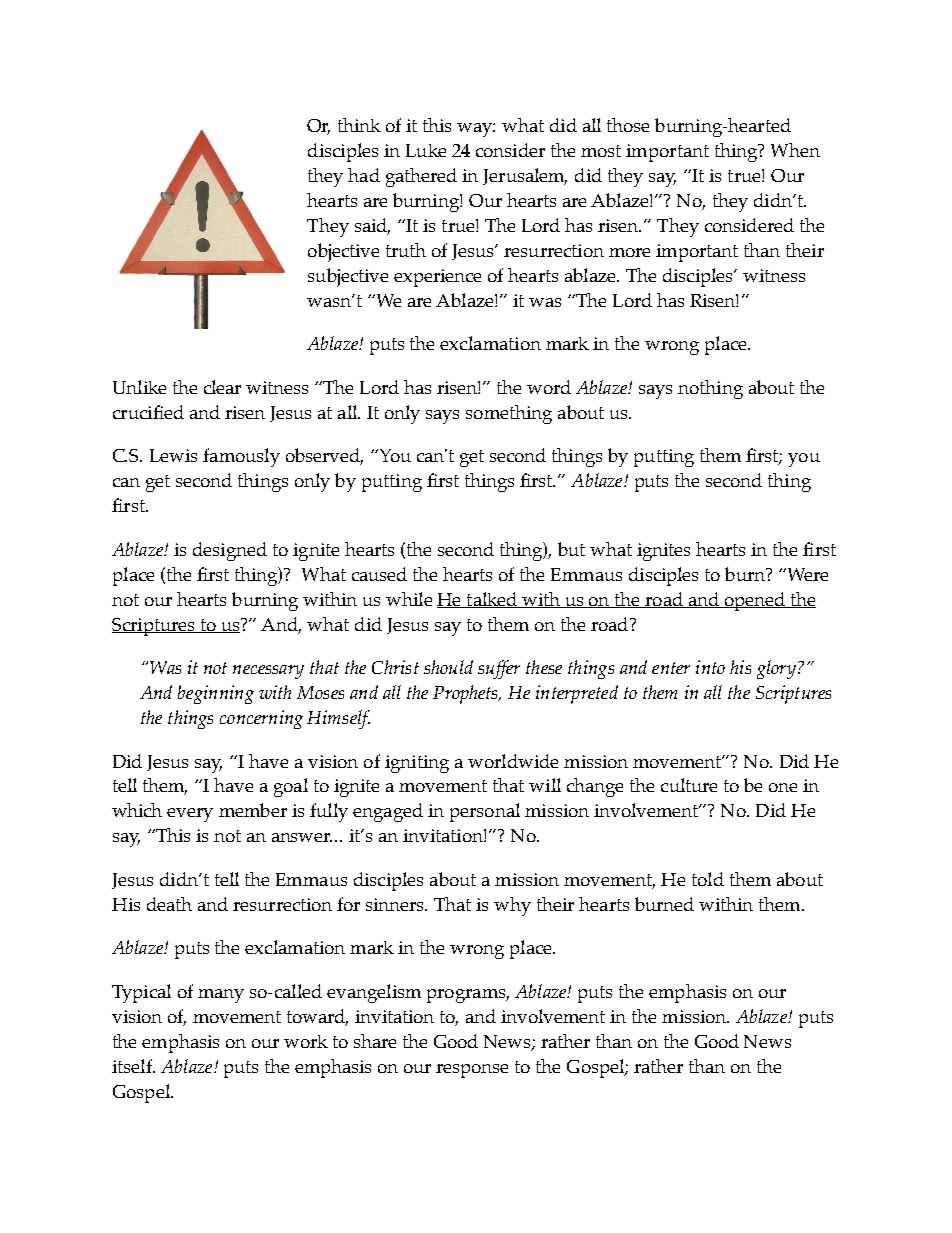 The image size is (952, 1233). Describe the element at coordinates (708, 879) in the screenshot. I see `told` at that location.
